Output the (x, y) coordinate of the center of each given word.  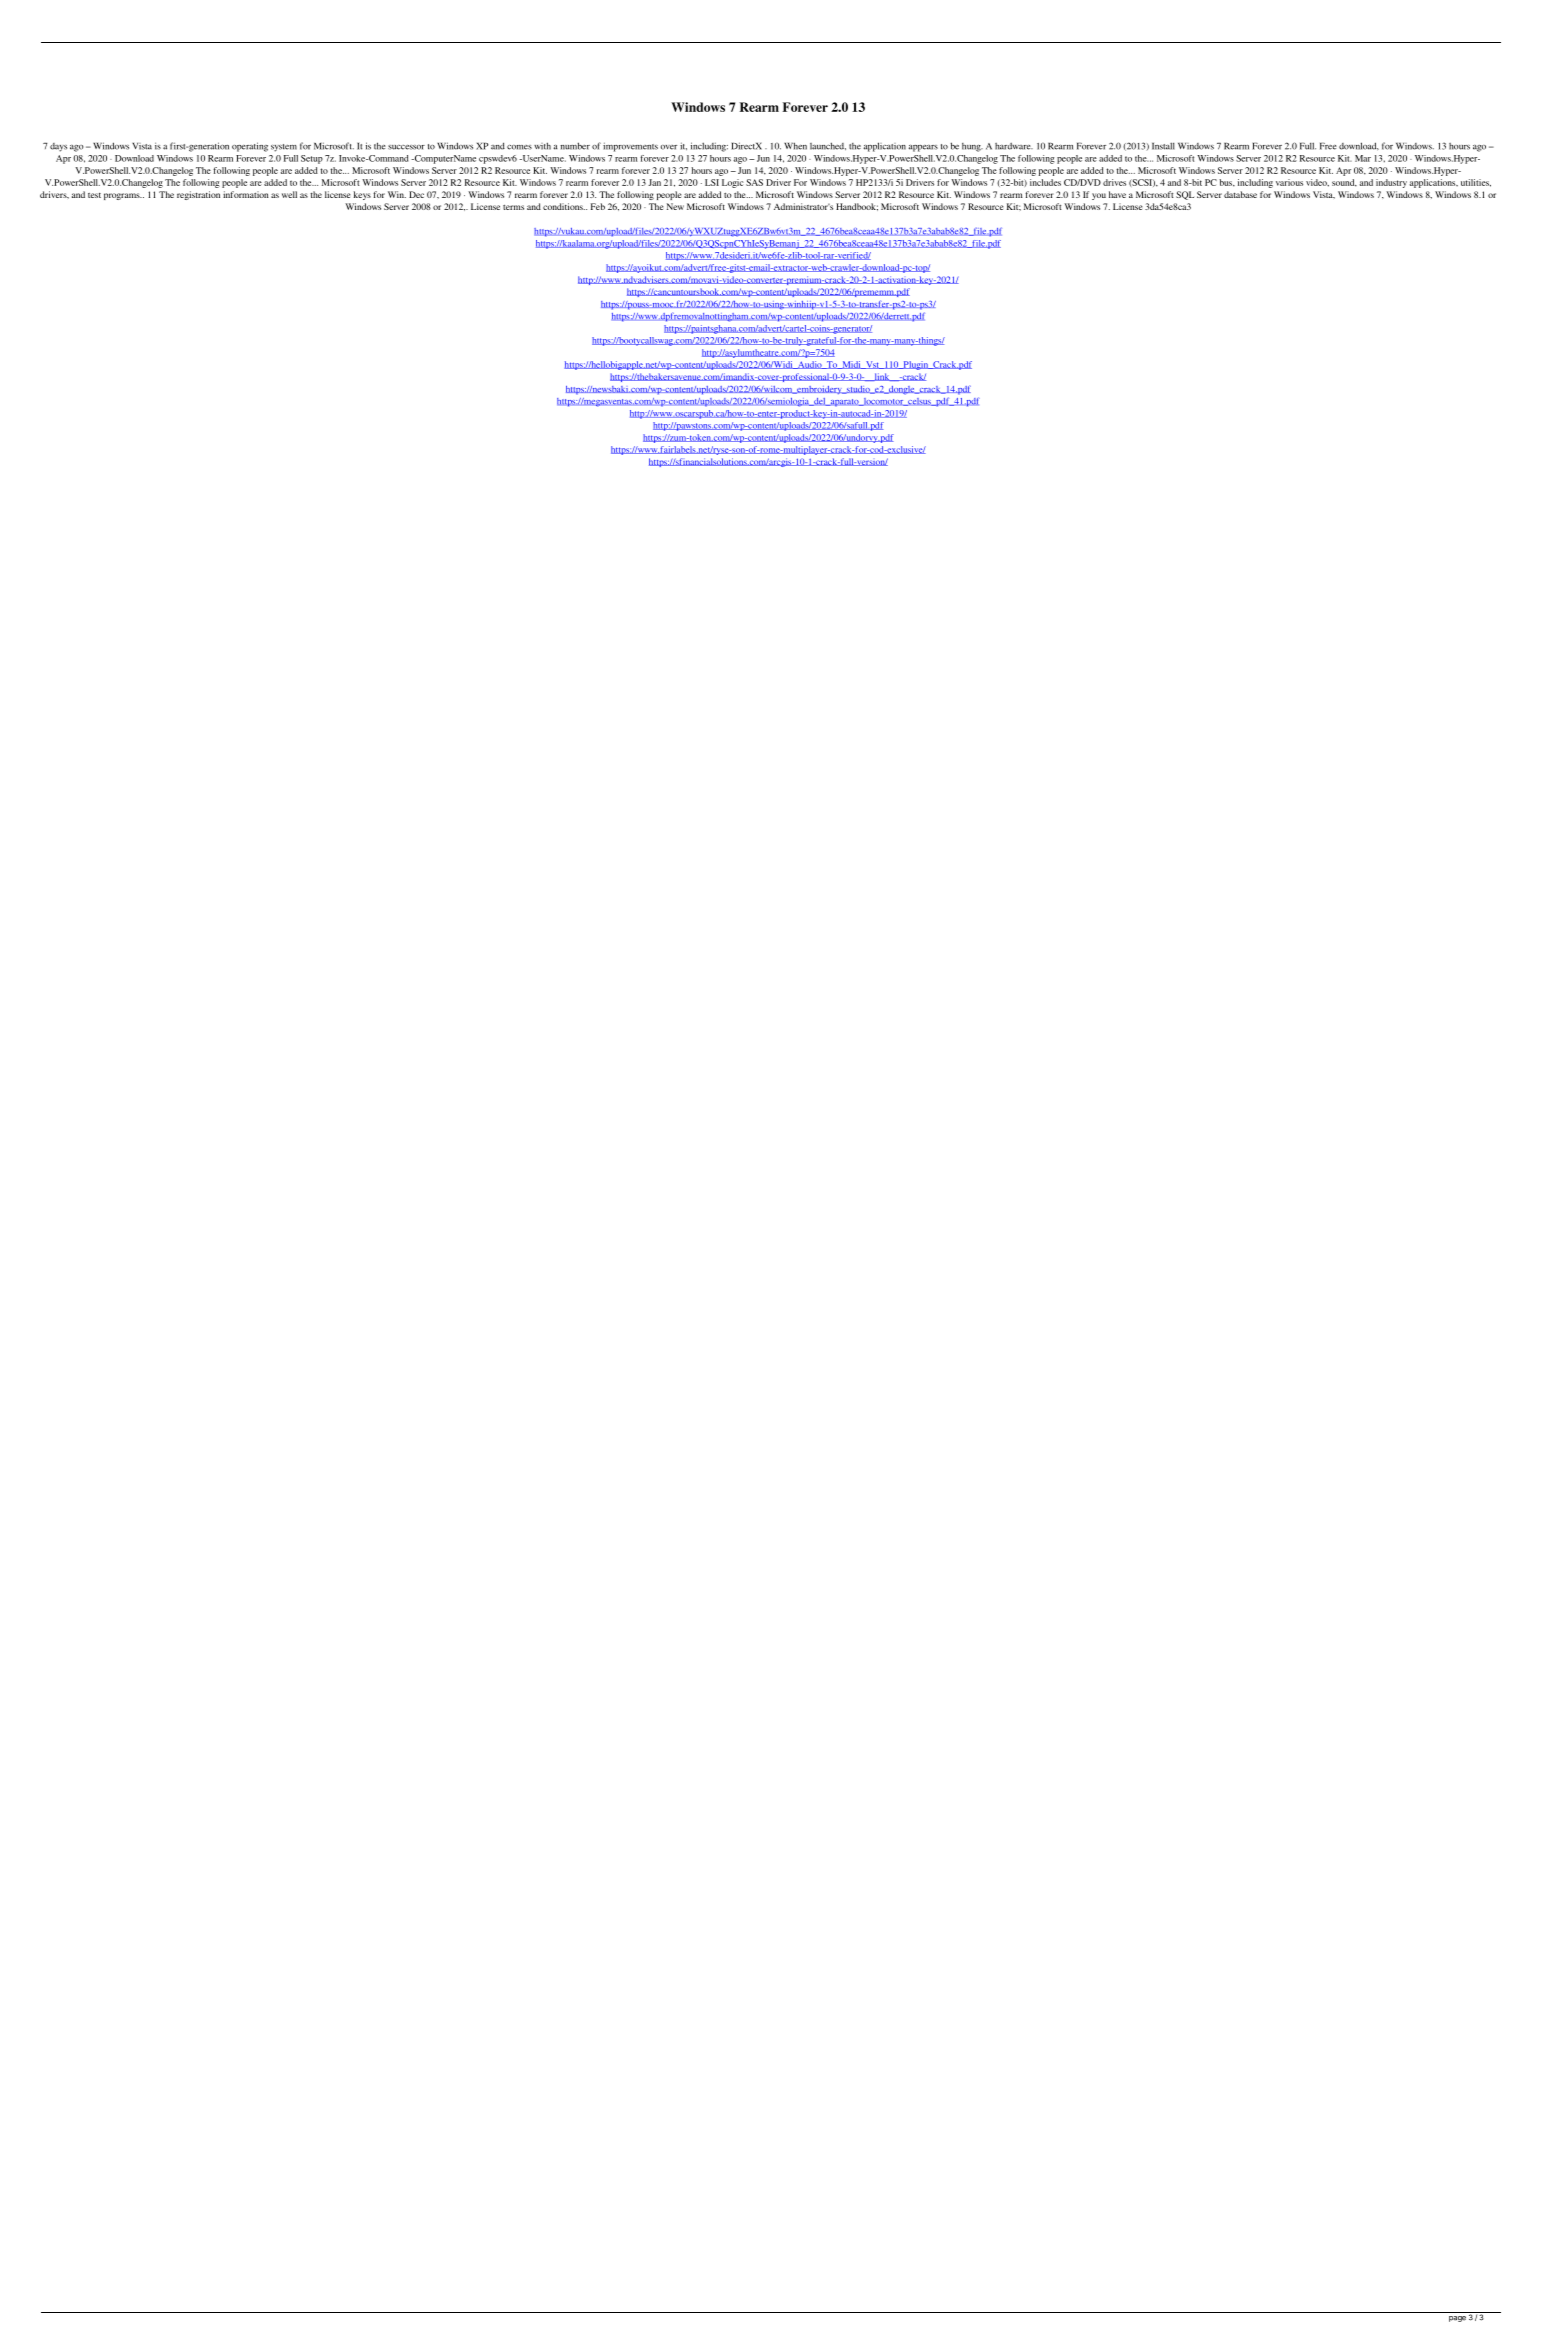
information (246, 194)
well (289, 194)
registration (198, 195)
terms (513, 207)
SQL (1185, 195)
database (1240, 194)
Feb (598, 206)
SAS (754, 182)
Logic (733, 183)
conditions (564, 206)
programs (123, 196)
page (1457, 2319)
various (1289, 182)
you (1099, 196)
